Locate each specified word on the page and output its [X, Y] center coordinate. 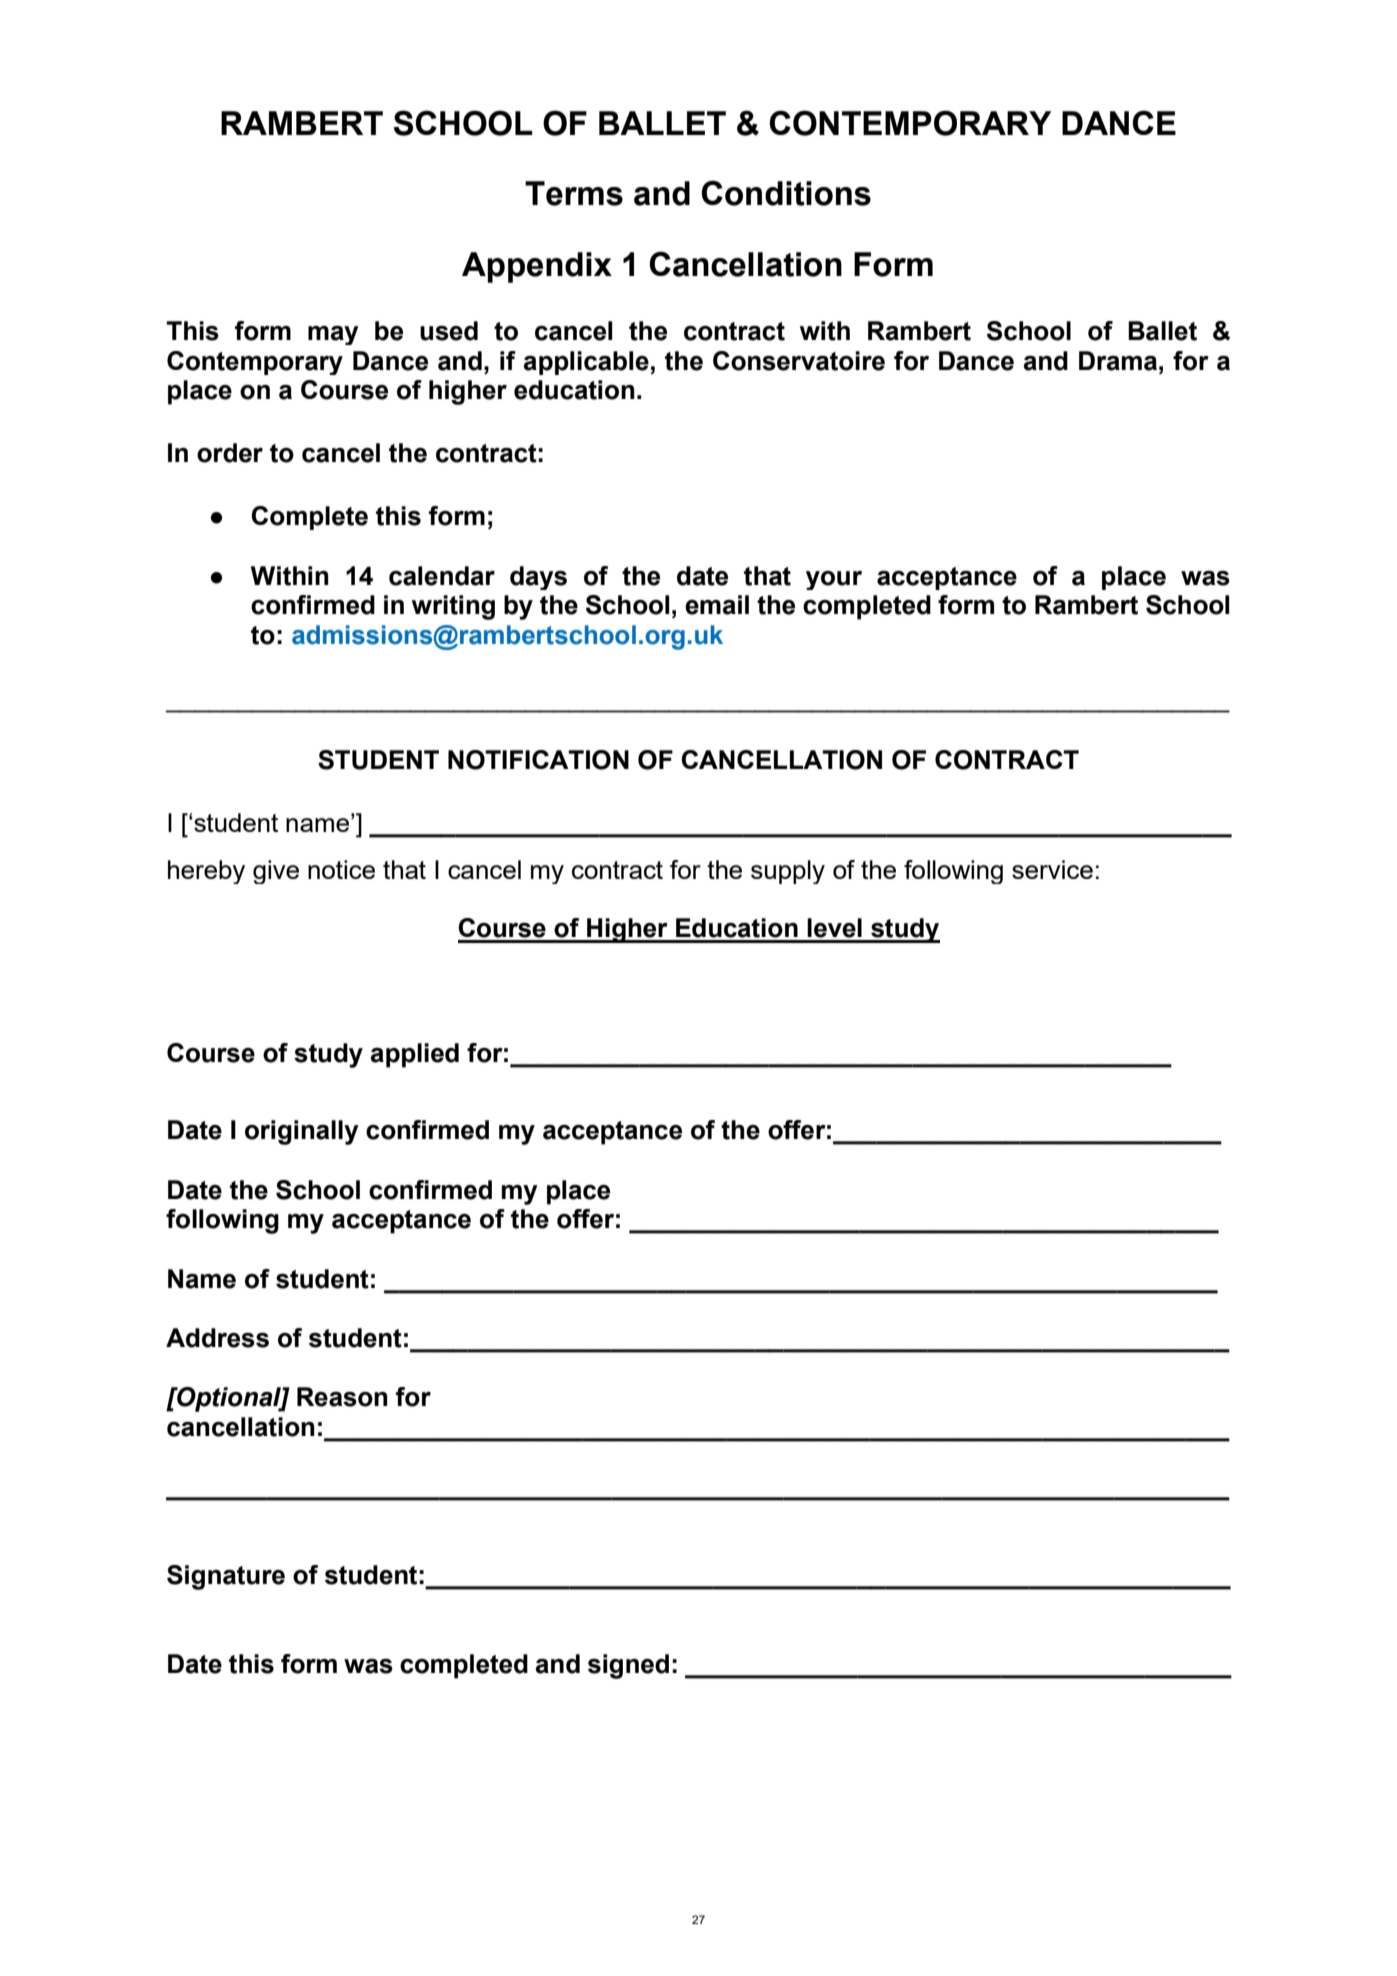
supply [788, 872]
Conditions [786, 193]
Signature [226, 1577]
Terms [574, 193]
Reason [342, 1397]
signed [628, 1666]
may [333, 335]
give [276, 872]
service [1052, 869]
